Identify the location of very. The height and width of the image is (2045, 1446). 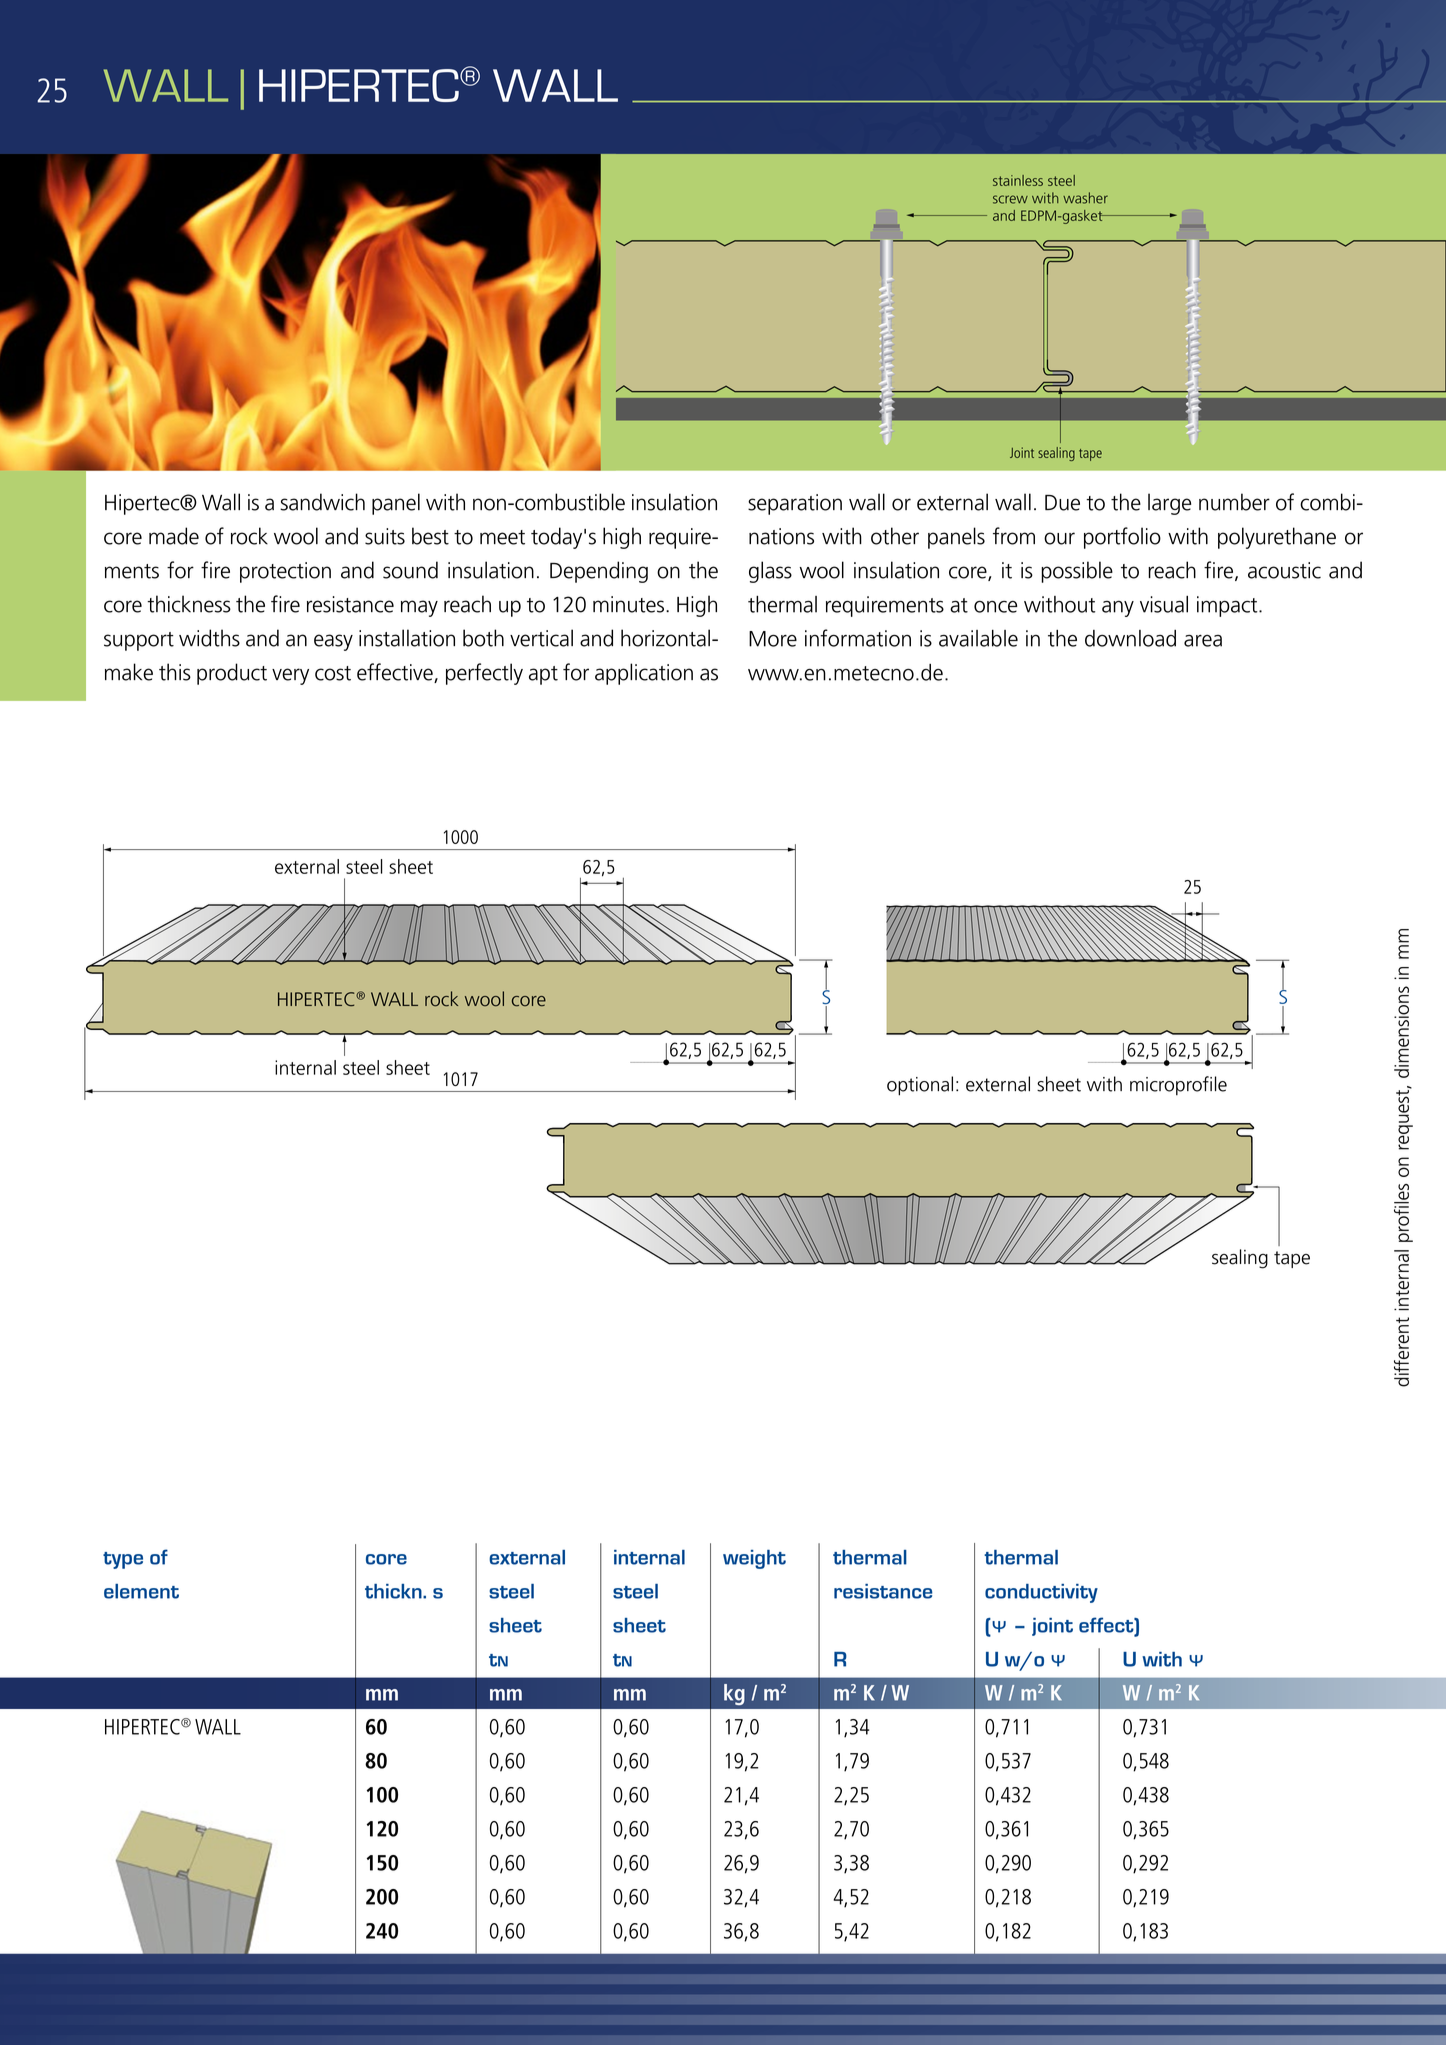
(290, 676).
